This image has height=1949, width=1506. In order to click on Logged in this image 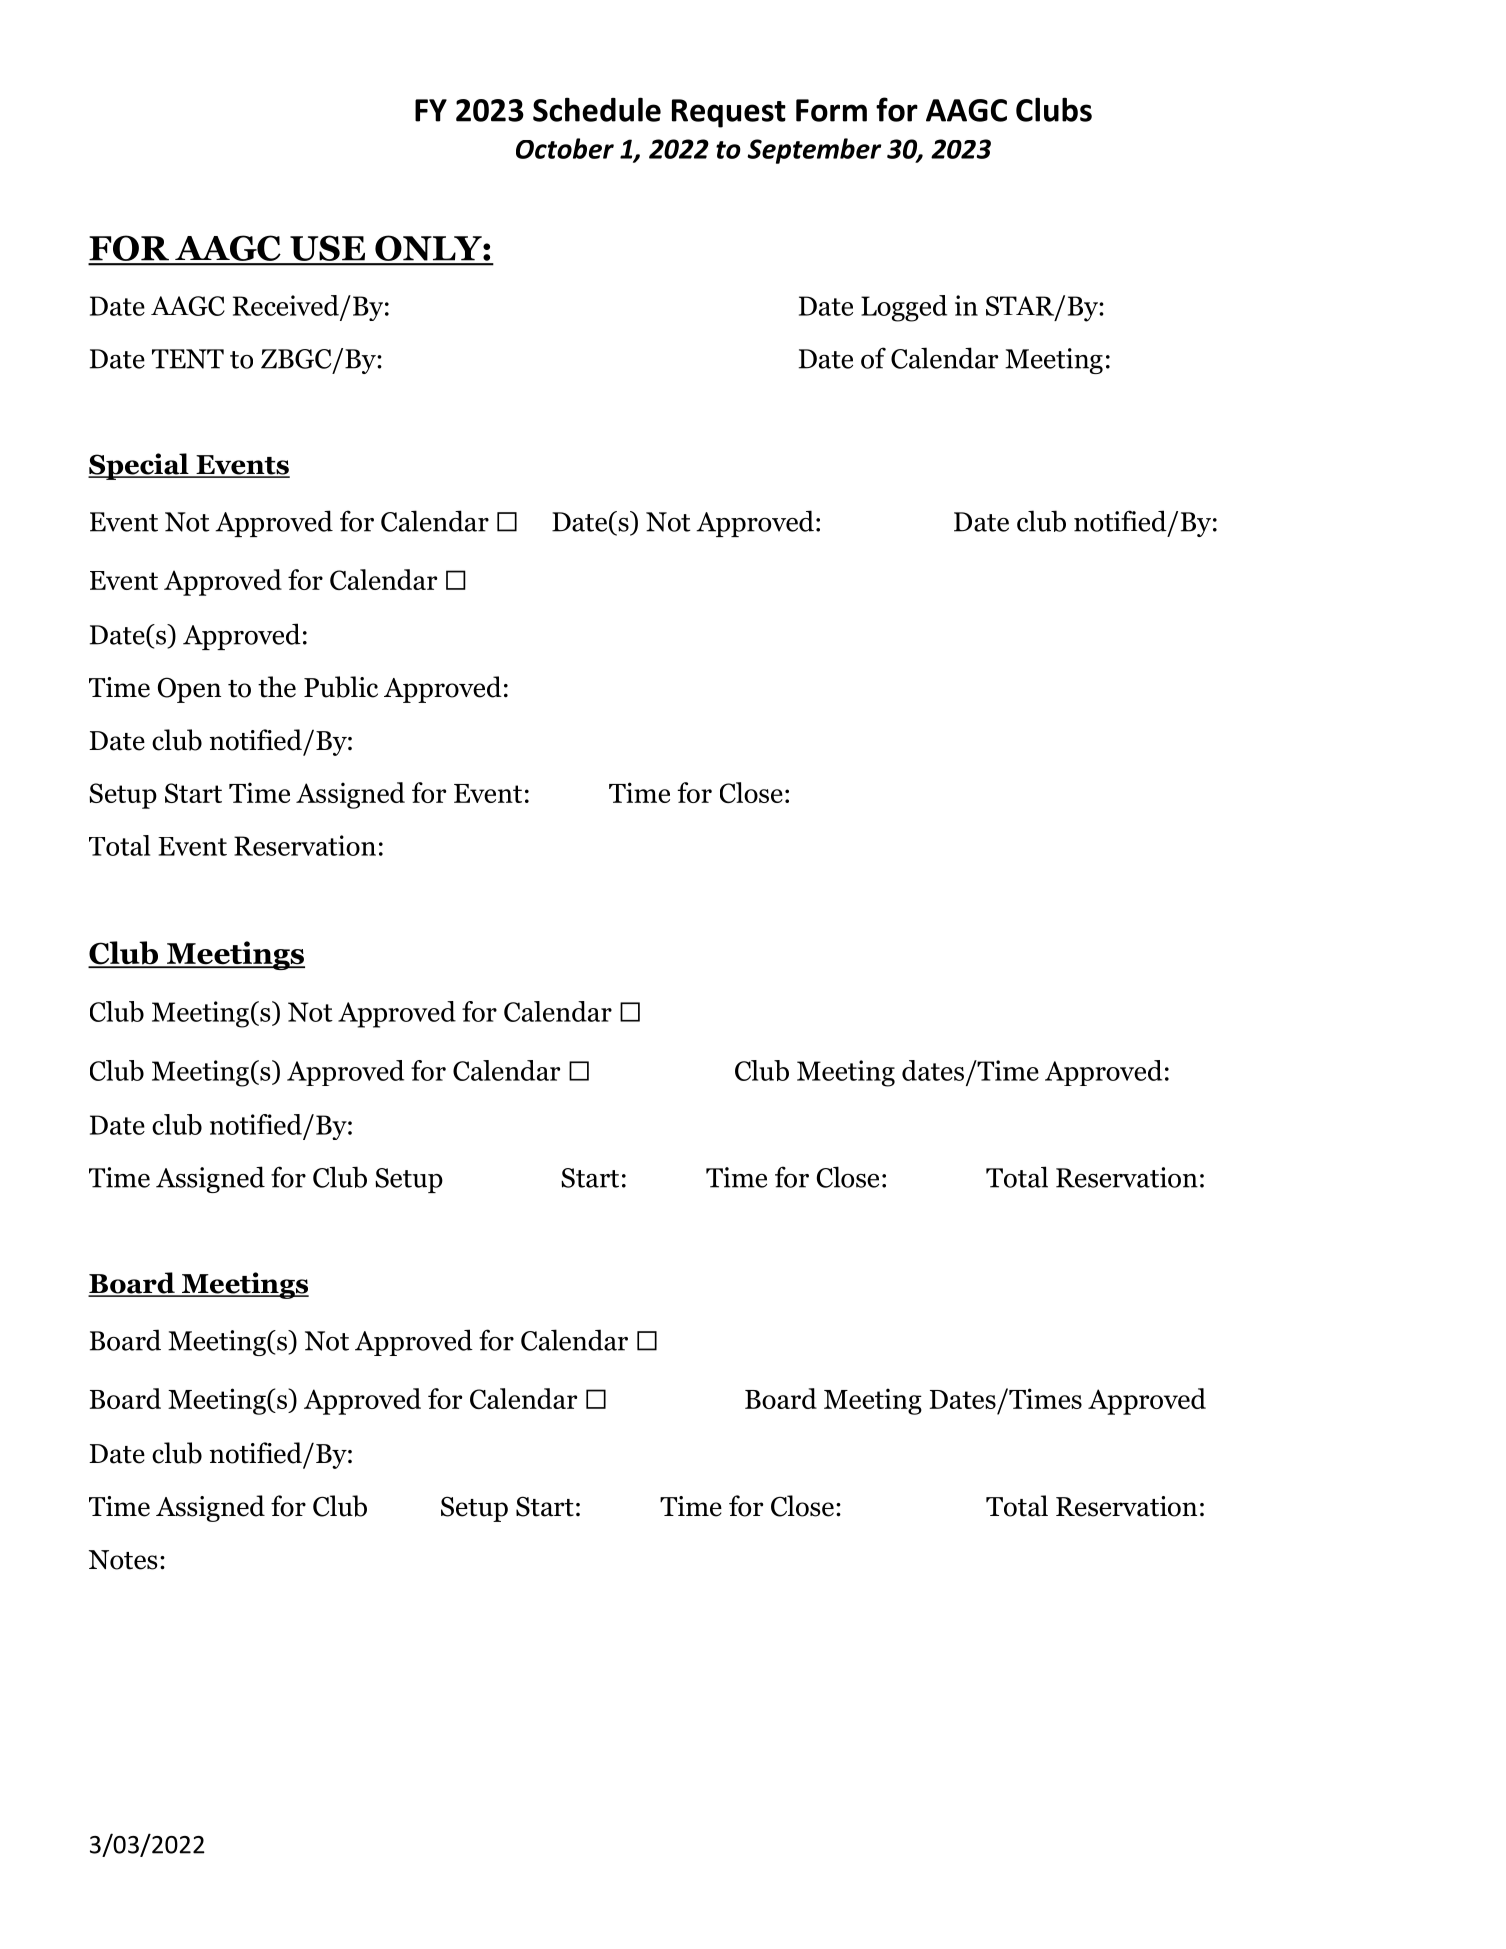, I will do `click(904, 308)`.
